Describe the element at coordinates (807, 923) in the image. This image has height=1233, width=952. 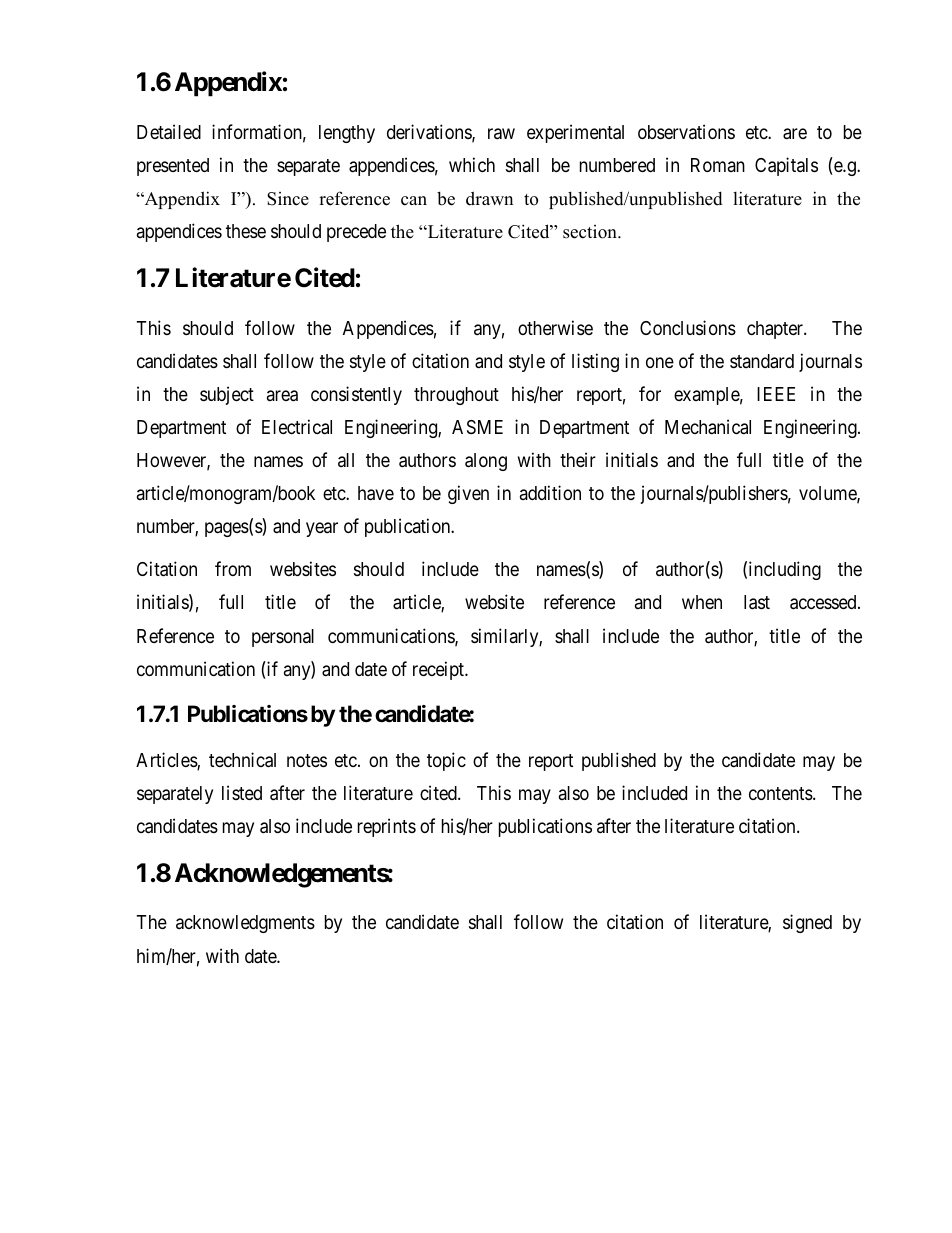
I see `signed` at that location.
